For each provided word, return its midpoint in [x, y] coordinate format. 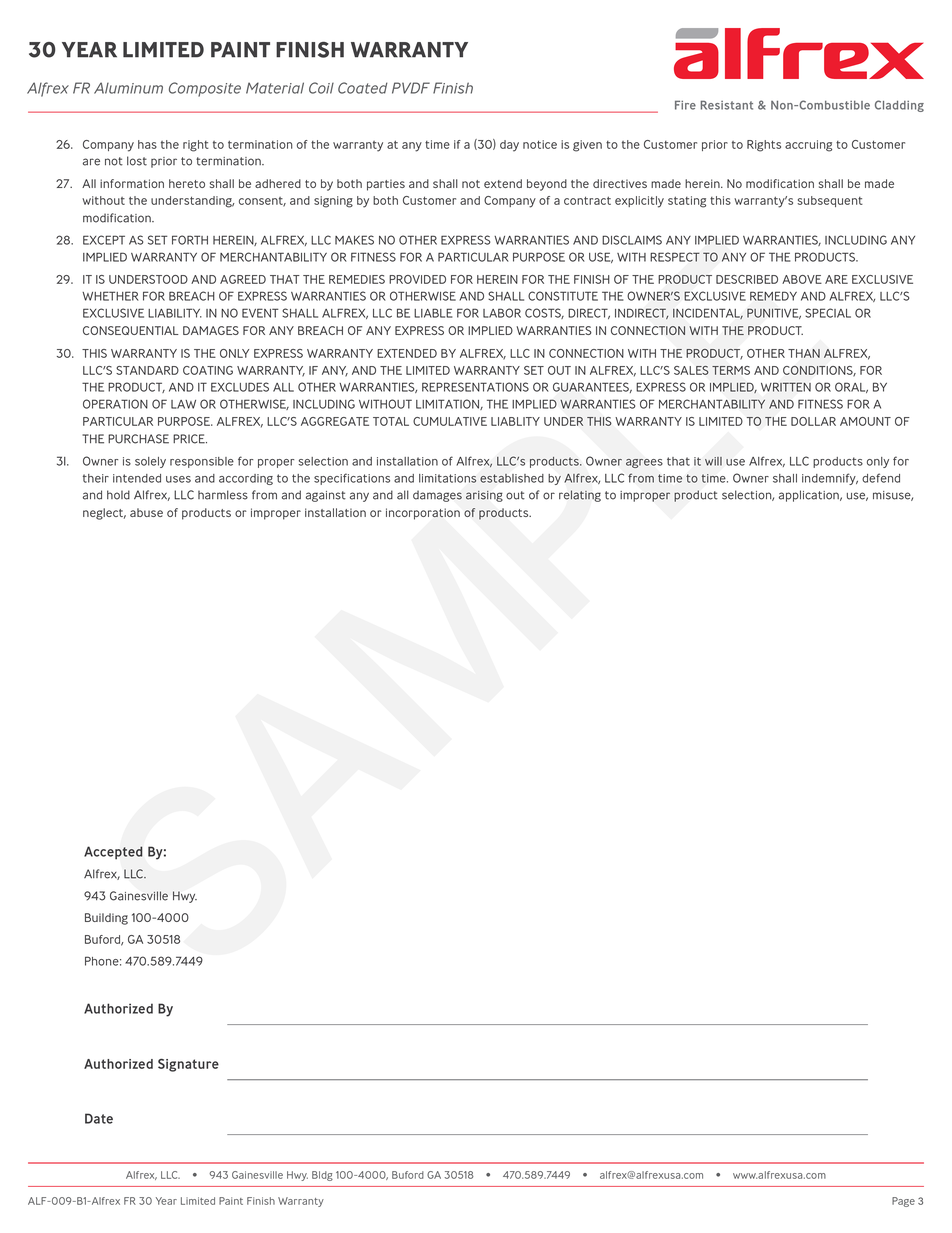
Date [99, 1118]
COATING [208, 370]
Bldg [322, 1176]
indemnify [830, 479]
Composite [205, 89]
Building [106, 919]
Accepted [113, 853]
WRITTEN [786, 387]
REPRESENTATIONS [475, 387]
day [509, 146]
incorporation [423, 514]
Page [903, 1202]
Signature [188, 1065]
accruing [808, 146]
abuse [146, 512]
